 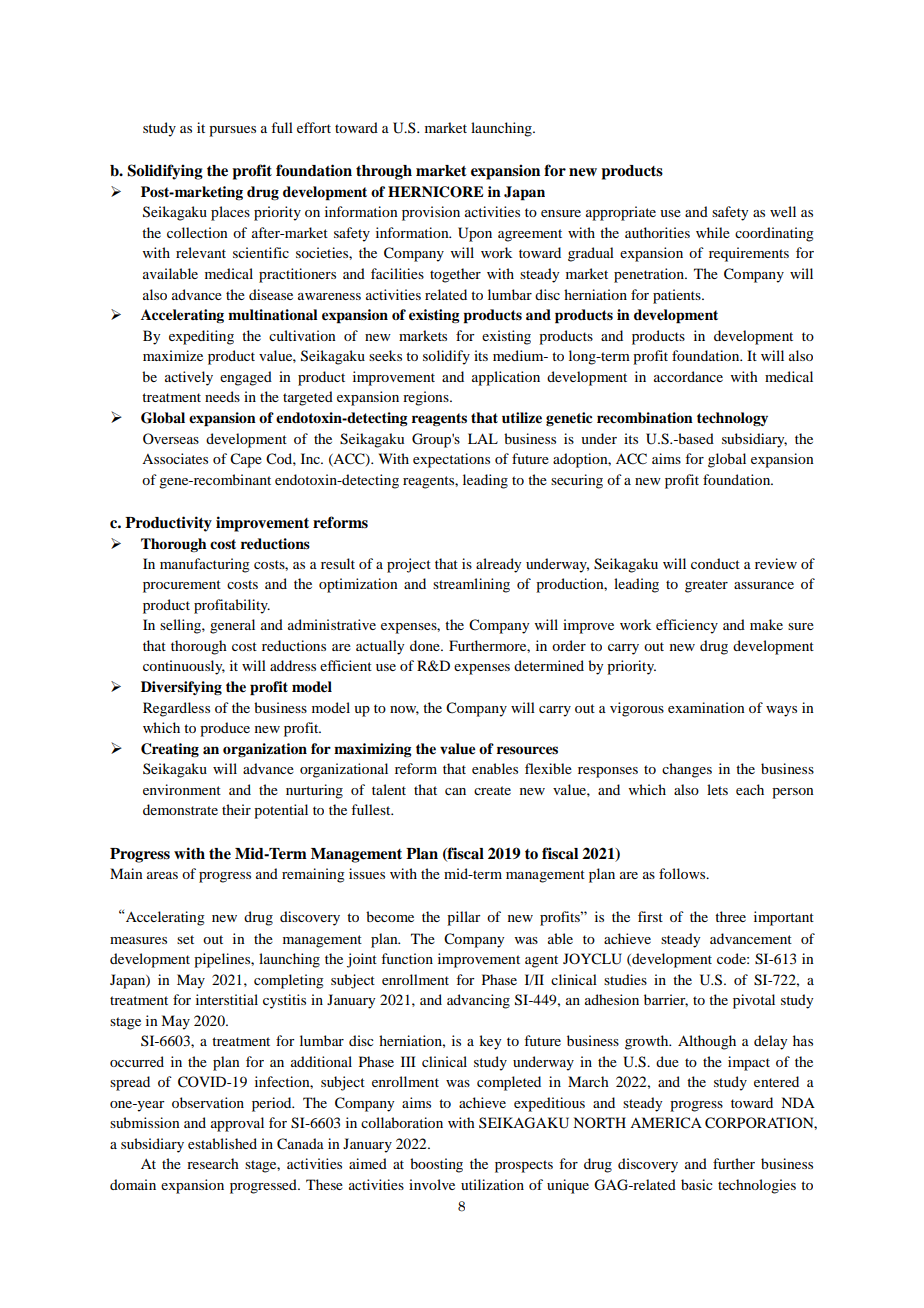 What do you see at coordinates (713, 232) in the screenshot?
I see `while` at bounding box center [713, 232].
